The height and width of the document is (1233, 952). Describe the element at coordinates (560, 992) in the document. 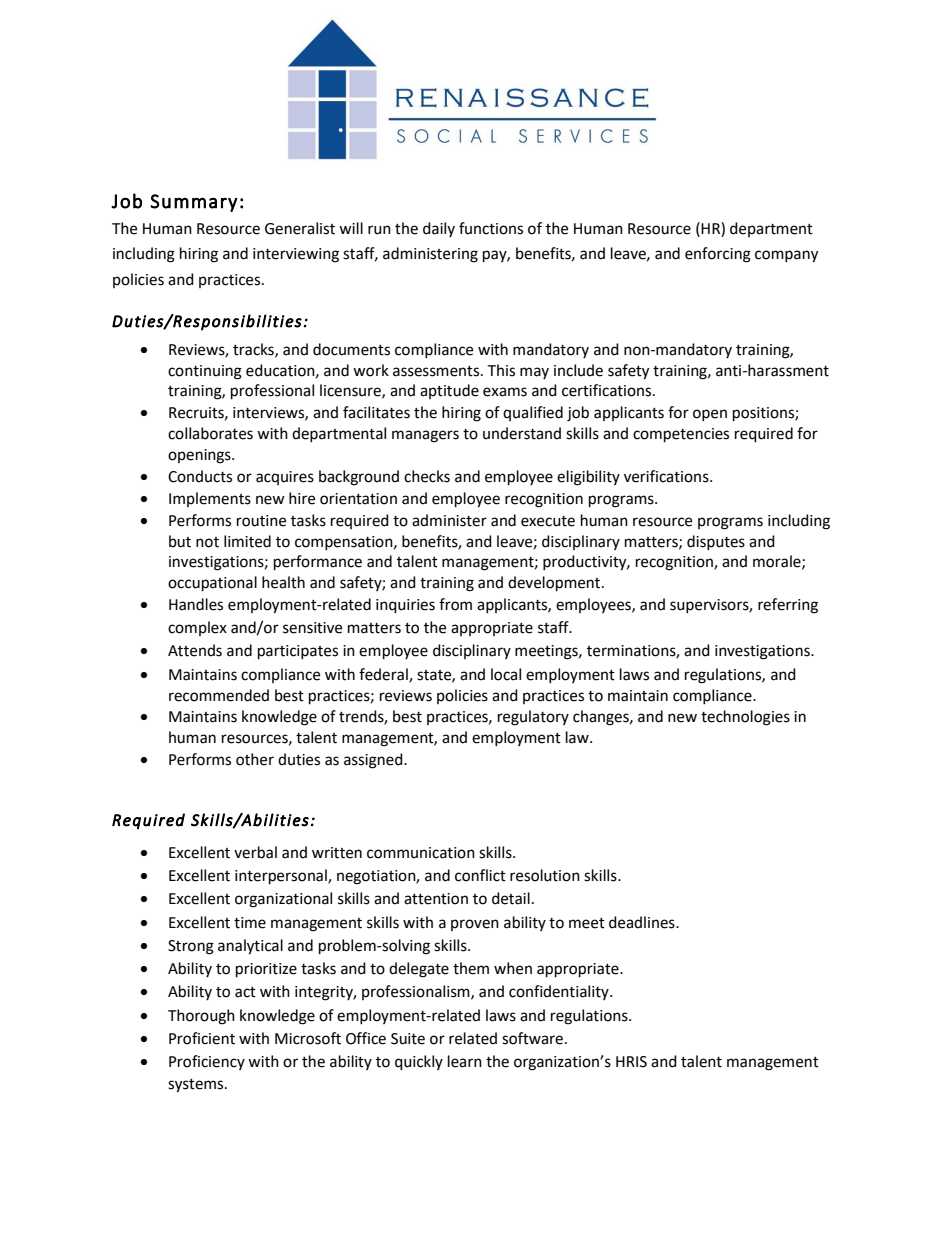

I see `confidentiality` at that location.
